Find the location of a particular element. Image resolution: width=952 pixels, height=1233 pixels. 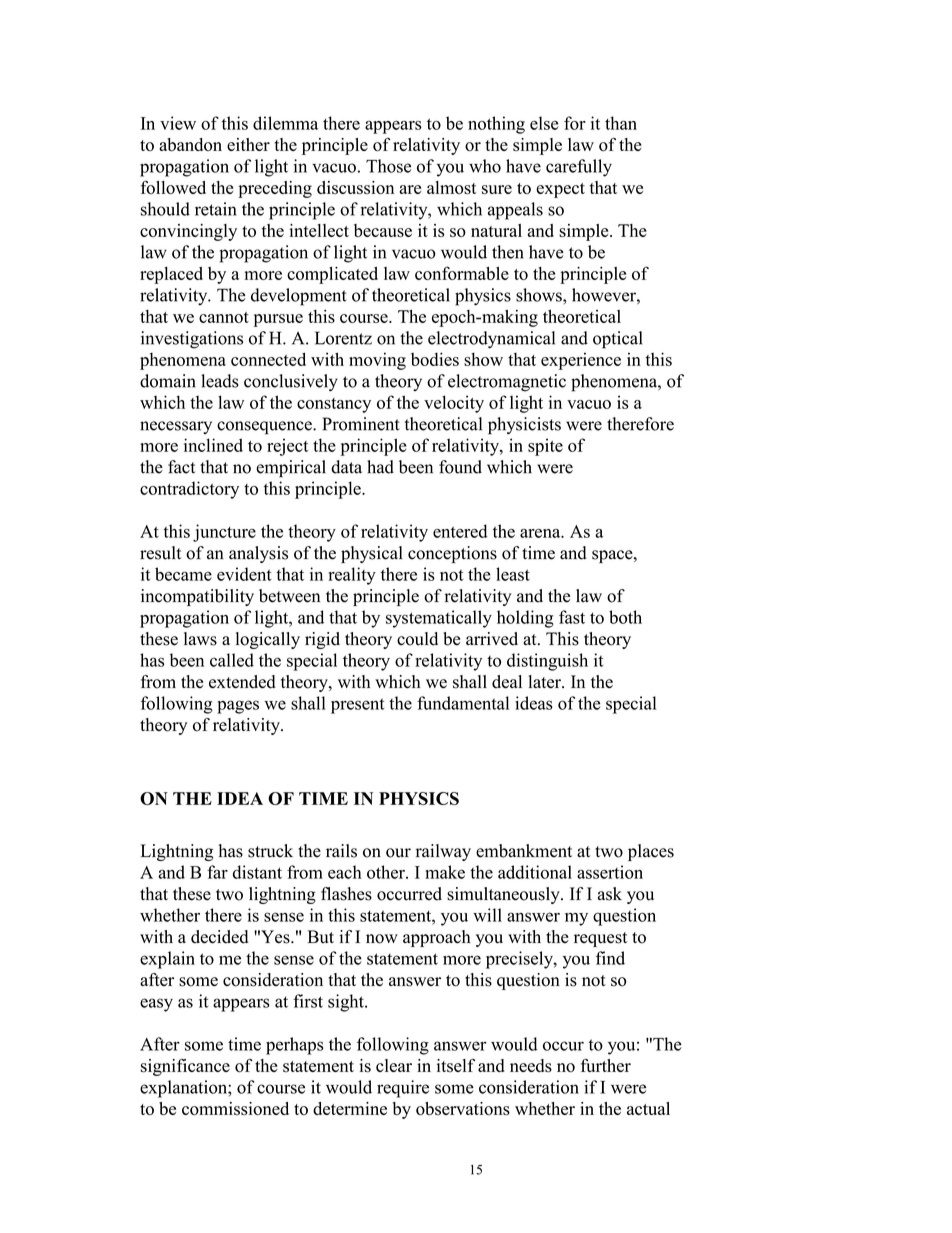

significance is located at coordinates (185, 1067).
